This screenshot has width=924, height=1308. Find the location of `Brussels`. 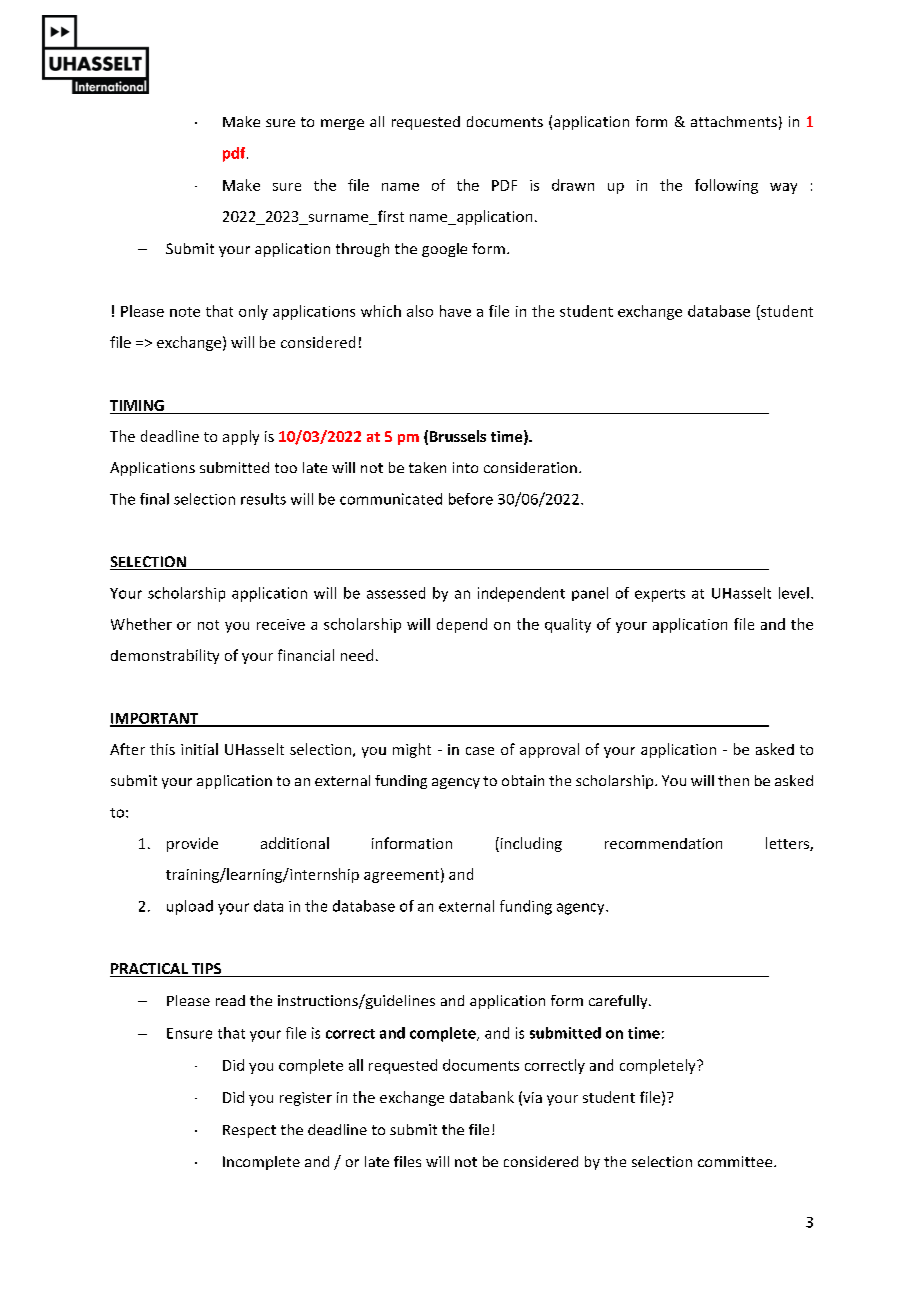

Brussels is located at coordinates (458, 436).
